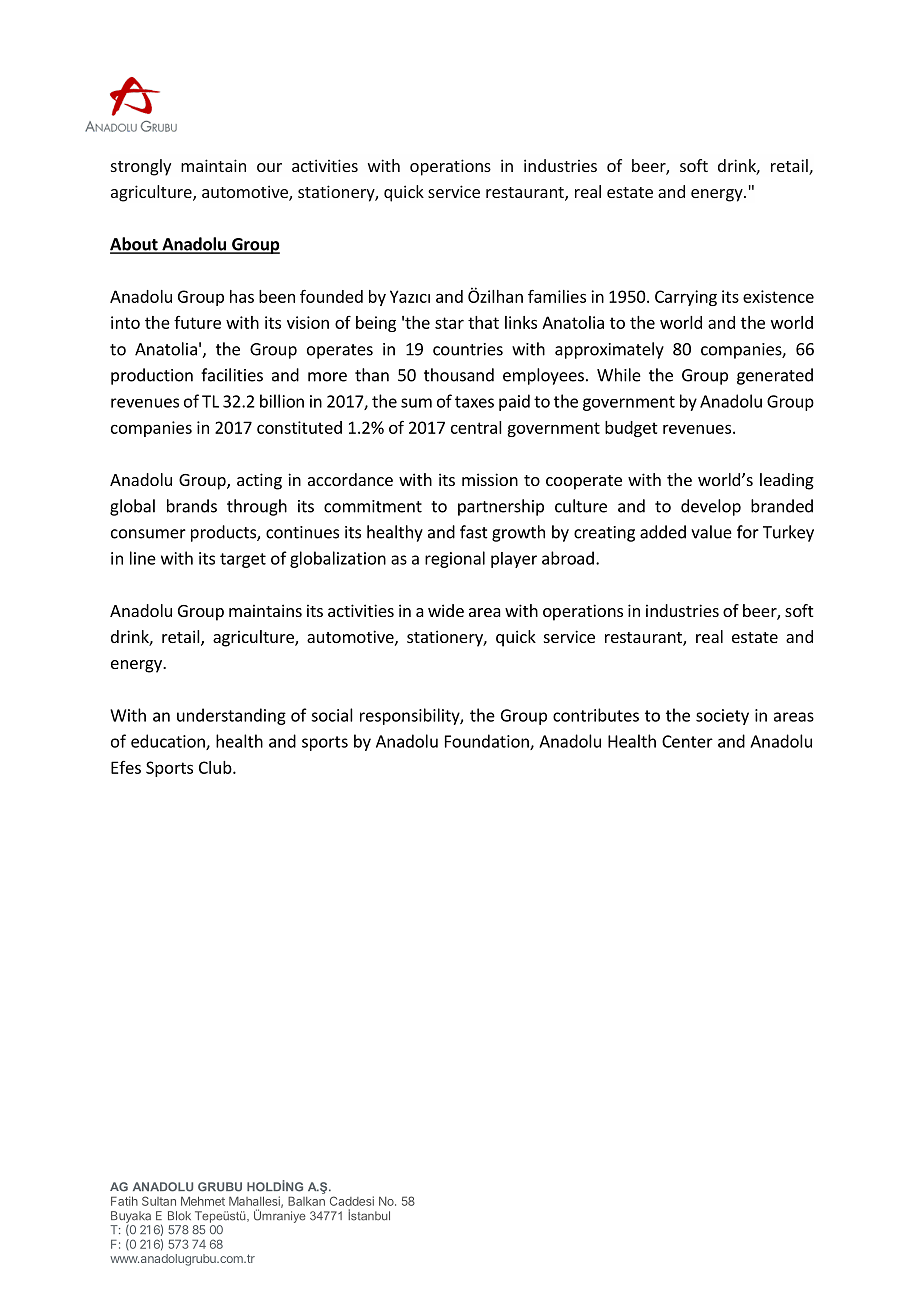 This screenshot has height=1308, width=924. Describe the element at coordinates (722, 717) in the screenshot. I see `society` at that location.
